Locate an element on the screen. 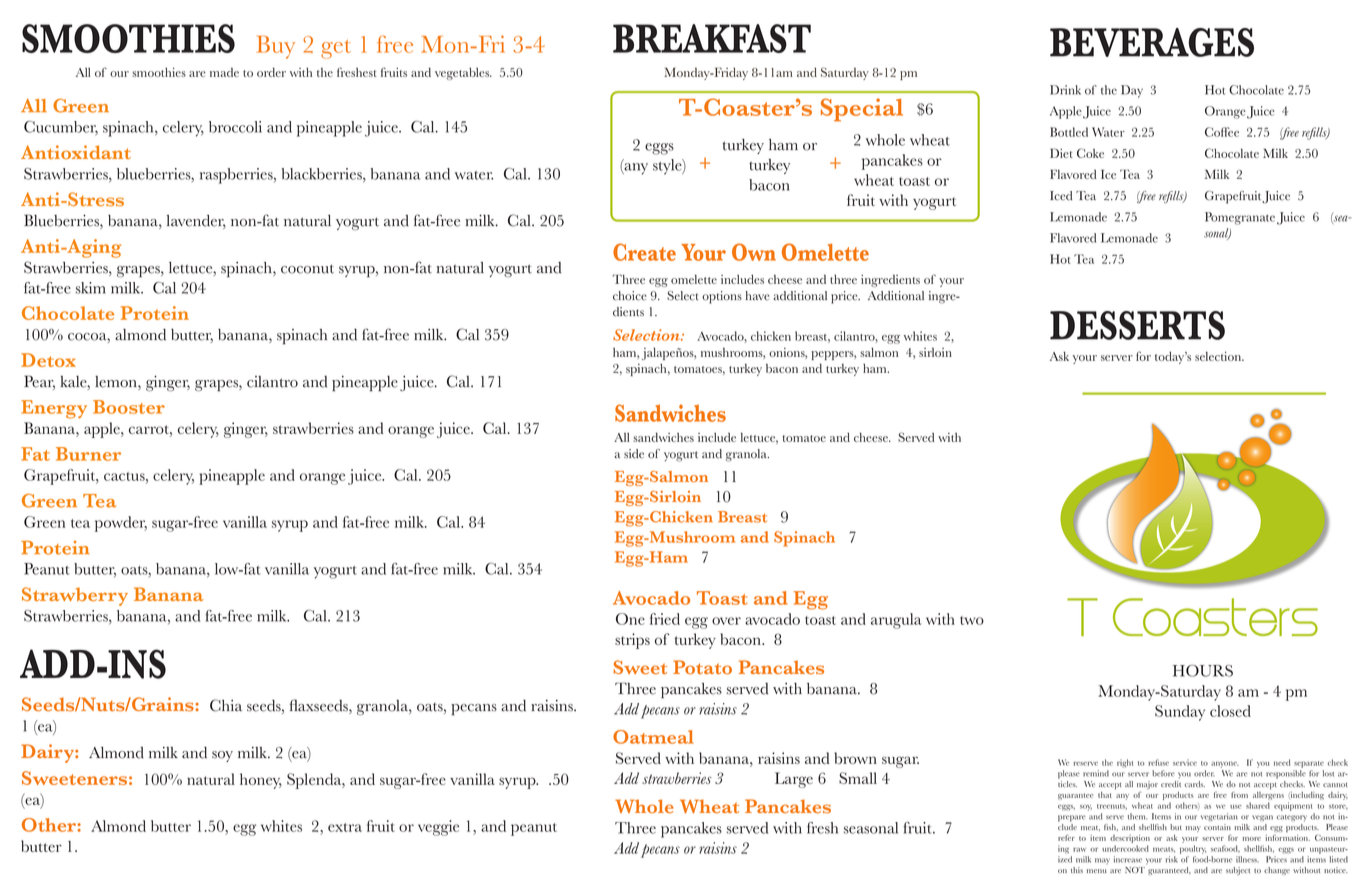 The height and width of the screenshot is (887, 1372). Burner is located at coordinates (88, 454).
